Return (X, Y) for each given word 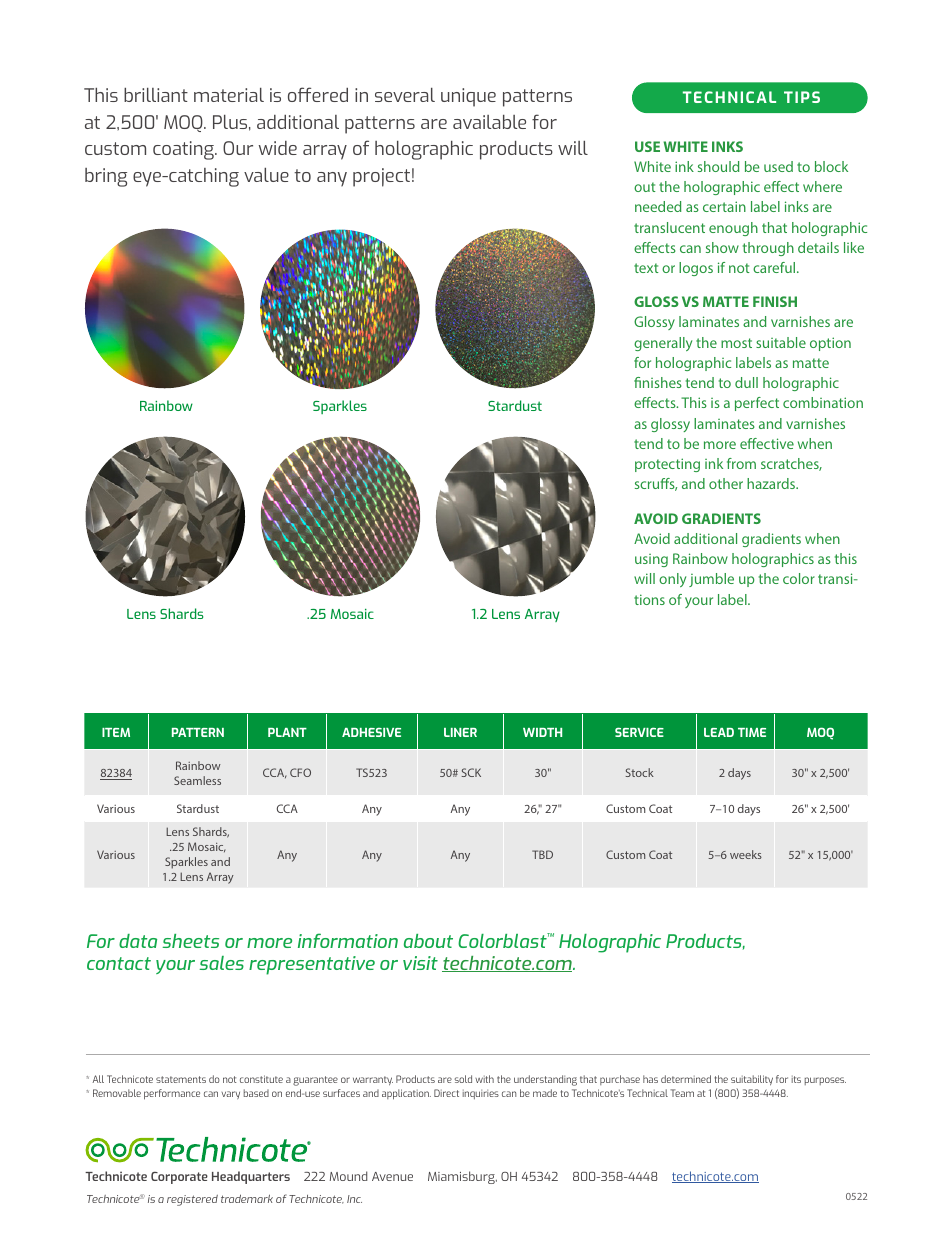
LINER (460, 732)
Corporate (179, 1178)
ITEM (116, 732)
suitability (752, 1082)
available (489, 122)
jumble (711, 580)
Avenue (392, 1176)
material (229, 95)
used (778, 166)
